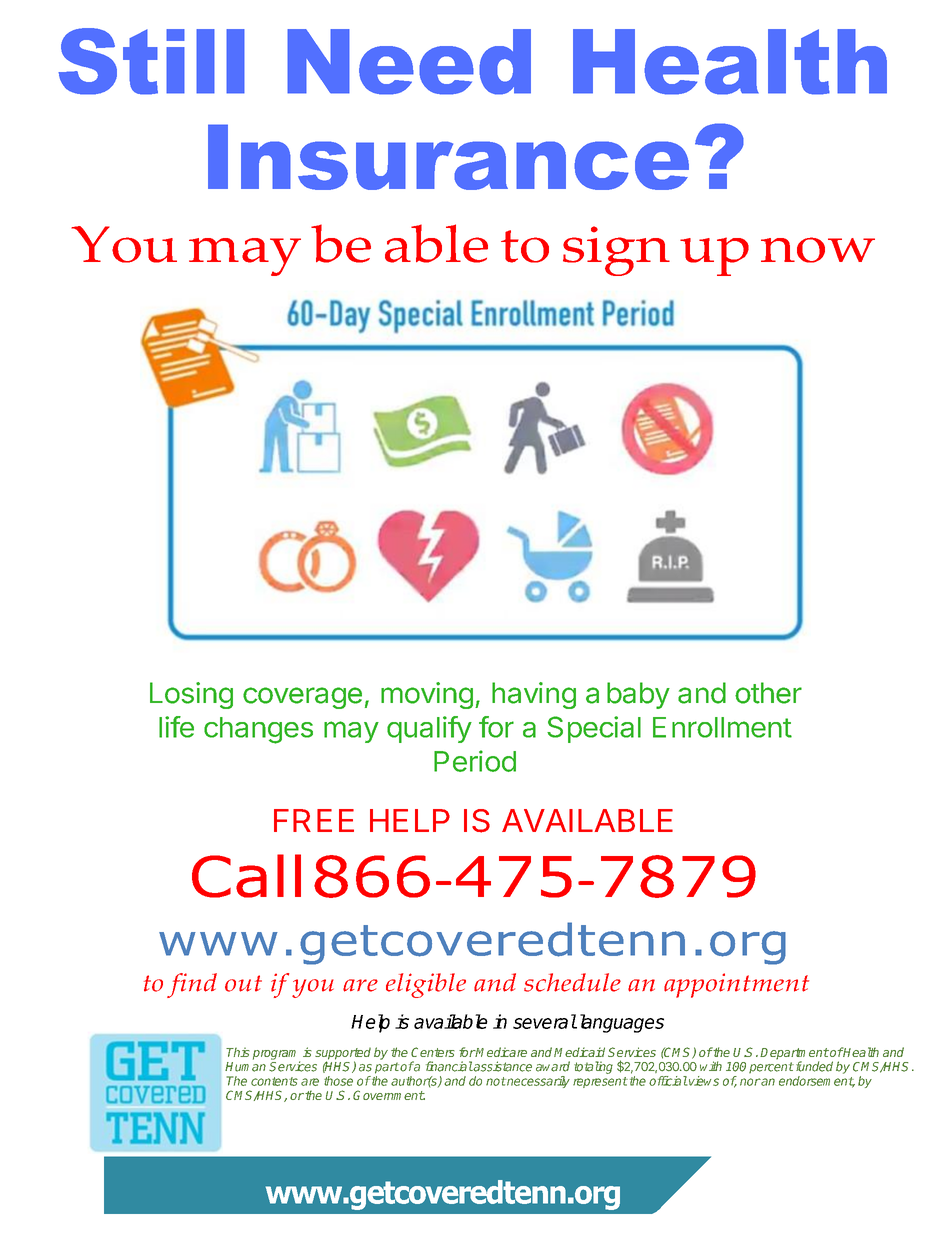 The image size is (952, 1233). Describe the element at coordinates (736, 985) in the screenshot. I see `appointment` at that location.
